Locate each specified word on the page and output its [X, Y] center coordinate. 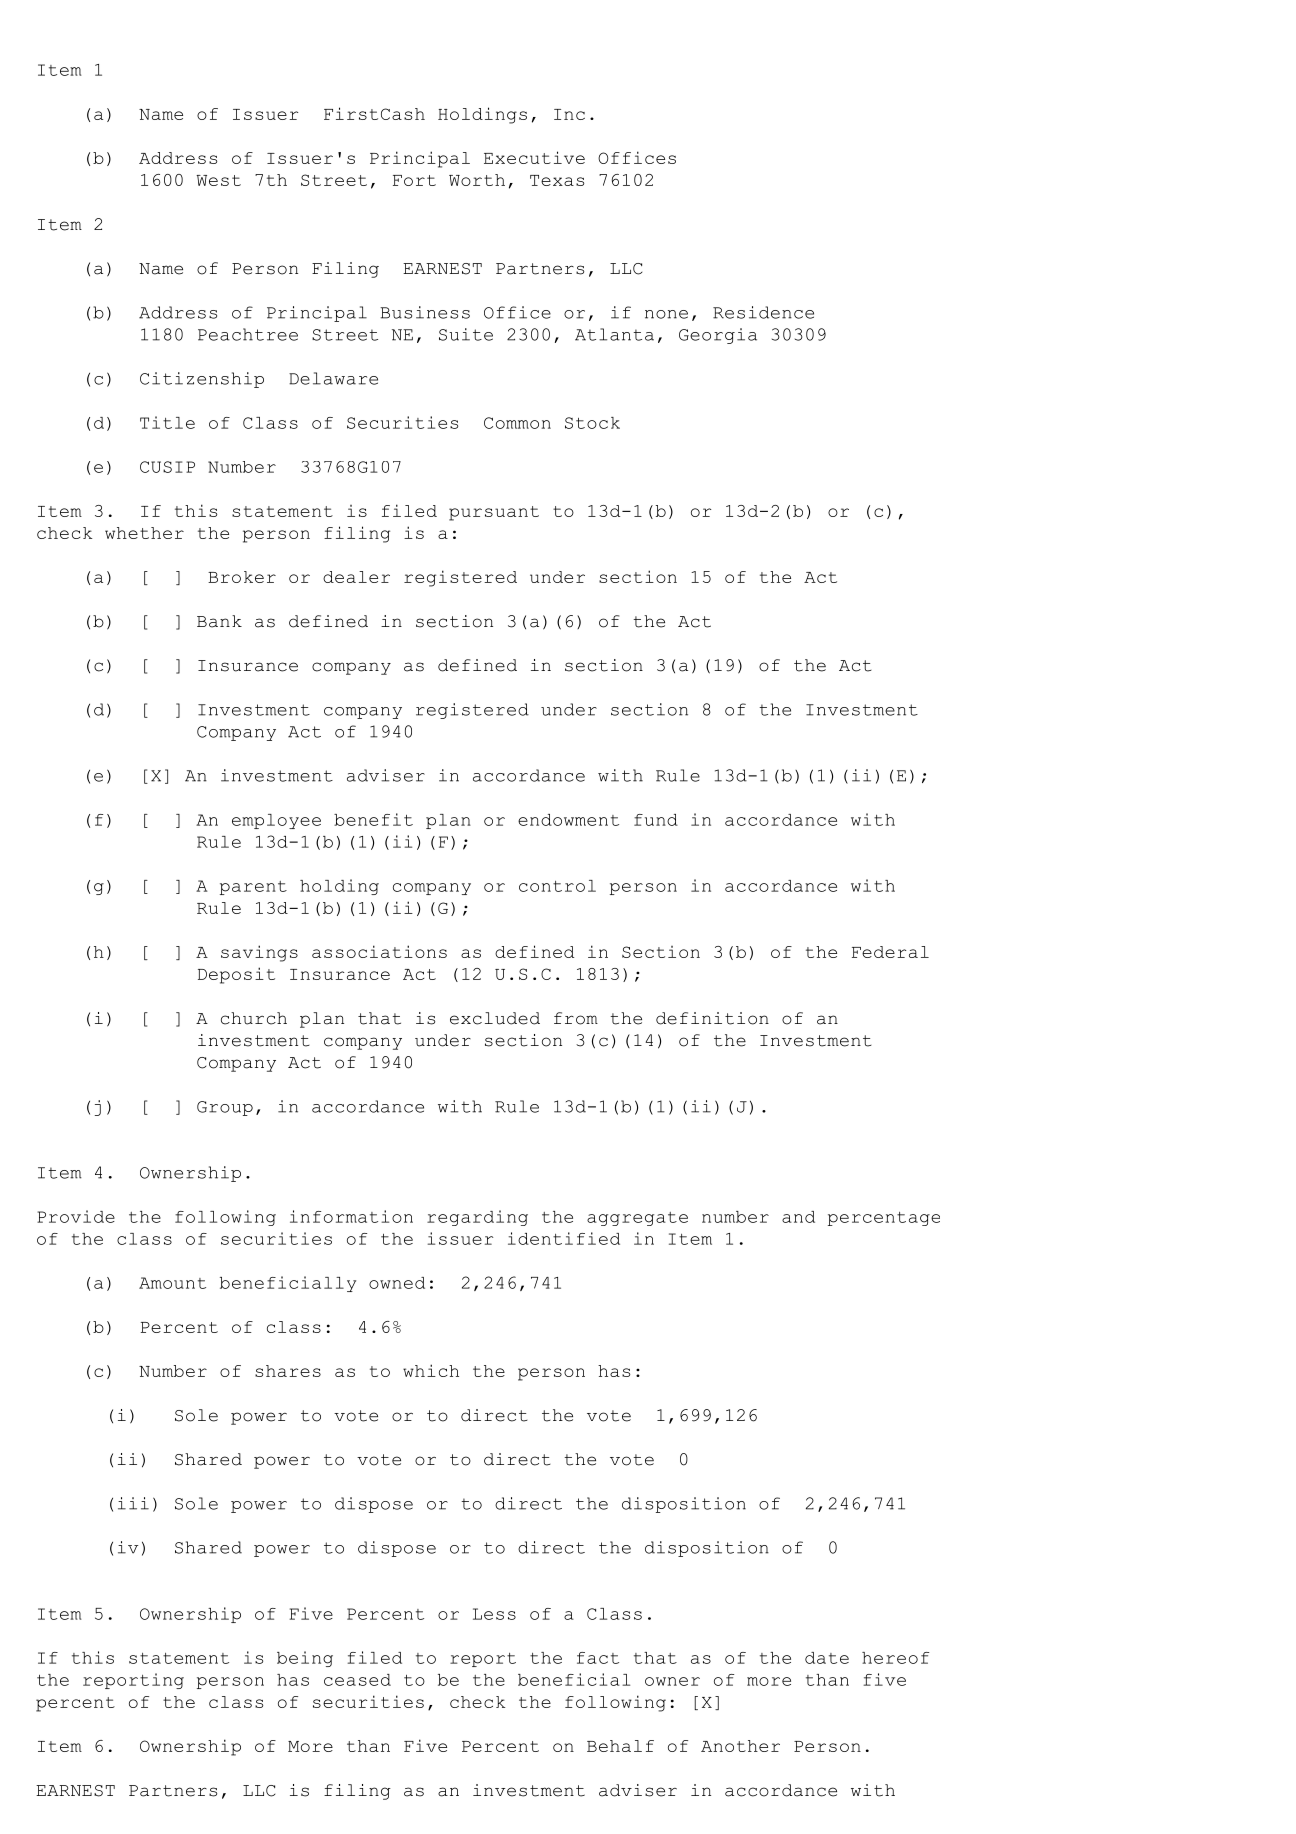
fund [656, 820]
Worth [477, 180]
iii [133, 1503]
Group [225, 1108]
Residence [763, 312]
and [798, 1217]
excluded [495, 1018]
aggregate [637, 1219]
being [305, 1659]
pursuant [494, 513]
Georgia [718, 336]
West [218, 180]
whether [144, 533]
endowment [568, 820]
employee [276, 821]
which [431, 1370]
